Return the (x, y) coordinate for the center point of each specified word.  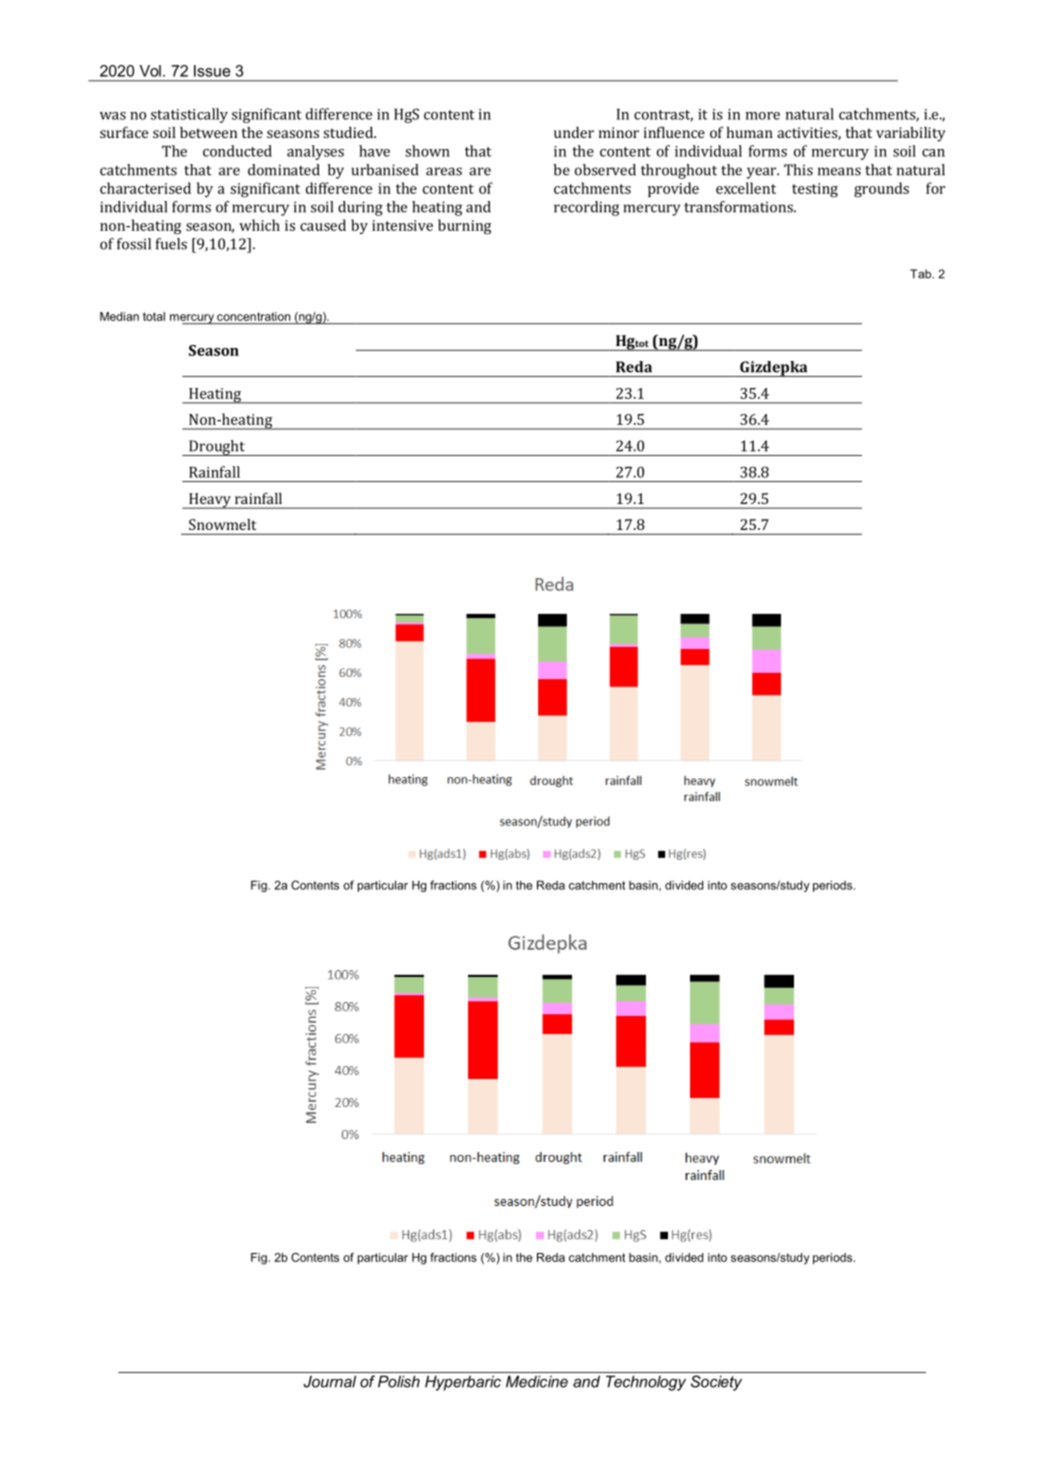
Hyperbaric (463, 1383)
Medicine (537, 1381)
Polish (399, 1381)
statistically (189, 115)
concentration (253, 316)
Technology (646, 1383)
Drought (217, 448)
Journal (330, 1381)
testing (815, 190)
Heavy (210, 501)
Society (716, 1383)
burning (464, 227)
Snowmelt (222, 524)
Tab (922, 274)
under (574, 132)
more (763, 116)
